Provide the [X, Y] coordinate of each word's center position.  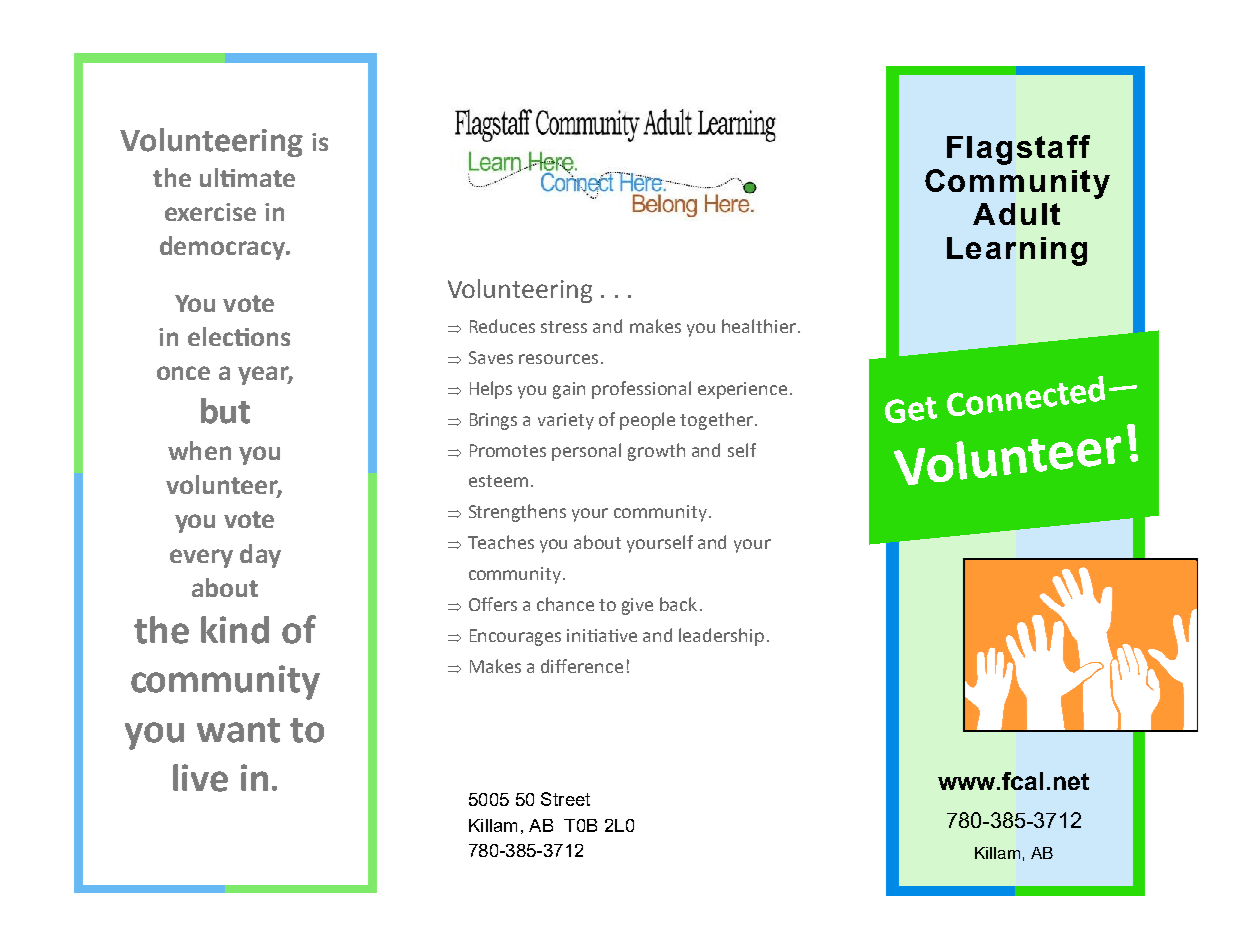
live [200, 778]
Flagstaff [1018, 150]
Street [565, 799]
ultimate [247, 177]
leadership [721, 637]
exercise [210, 212]
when [199, 450]
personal [586, 452]
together [716, 421]
